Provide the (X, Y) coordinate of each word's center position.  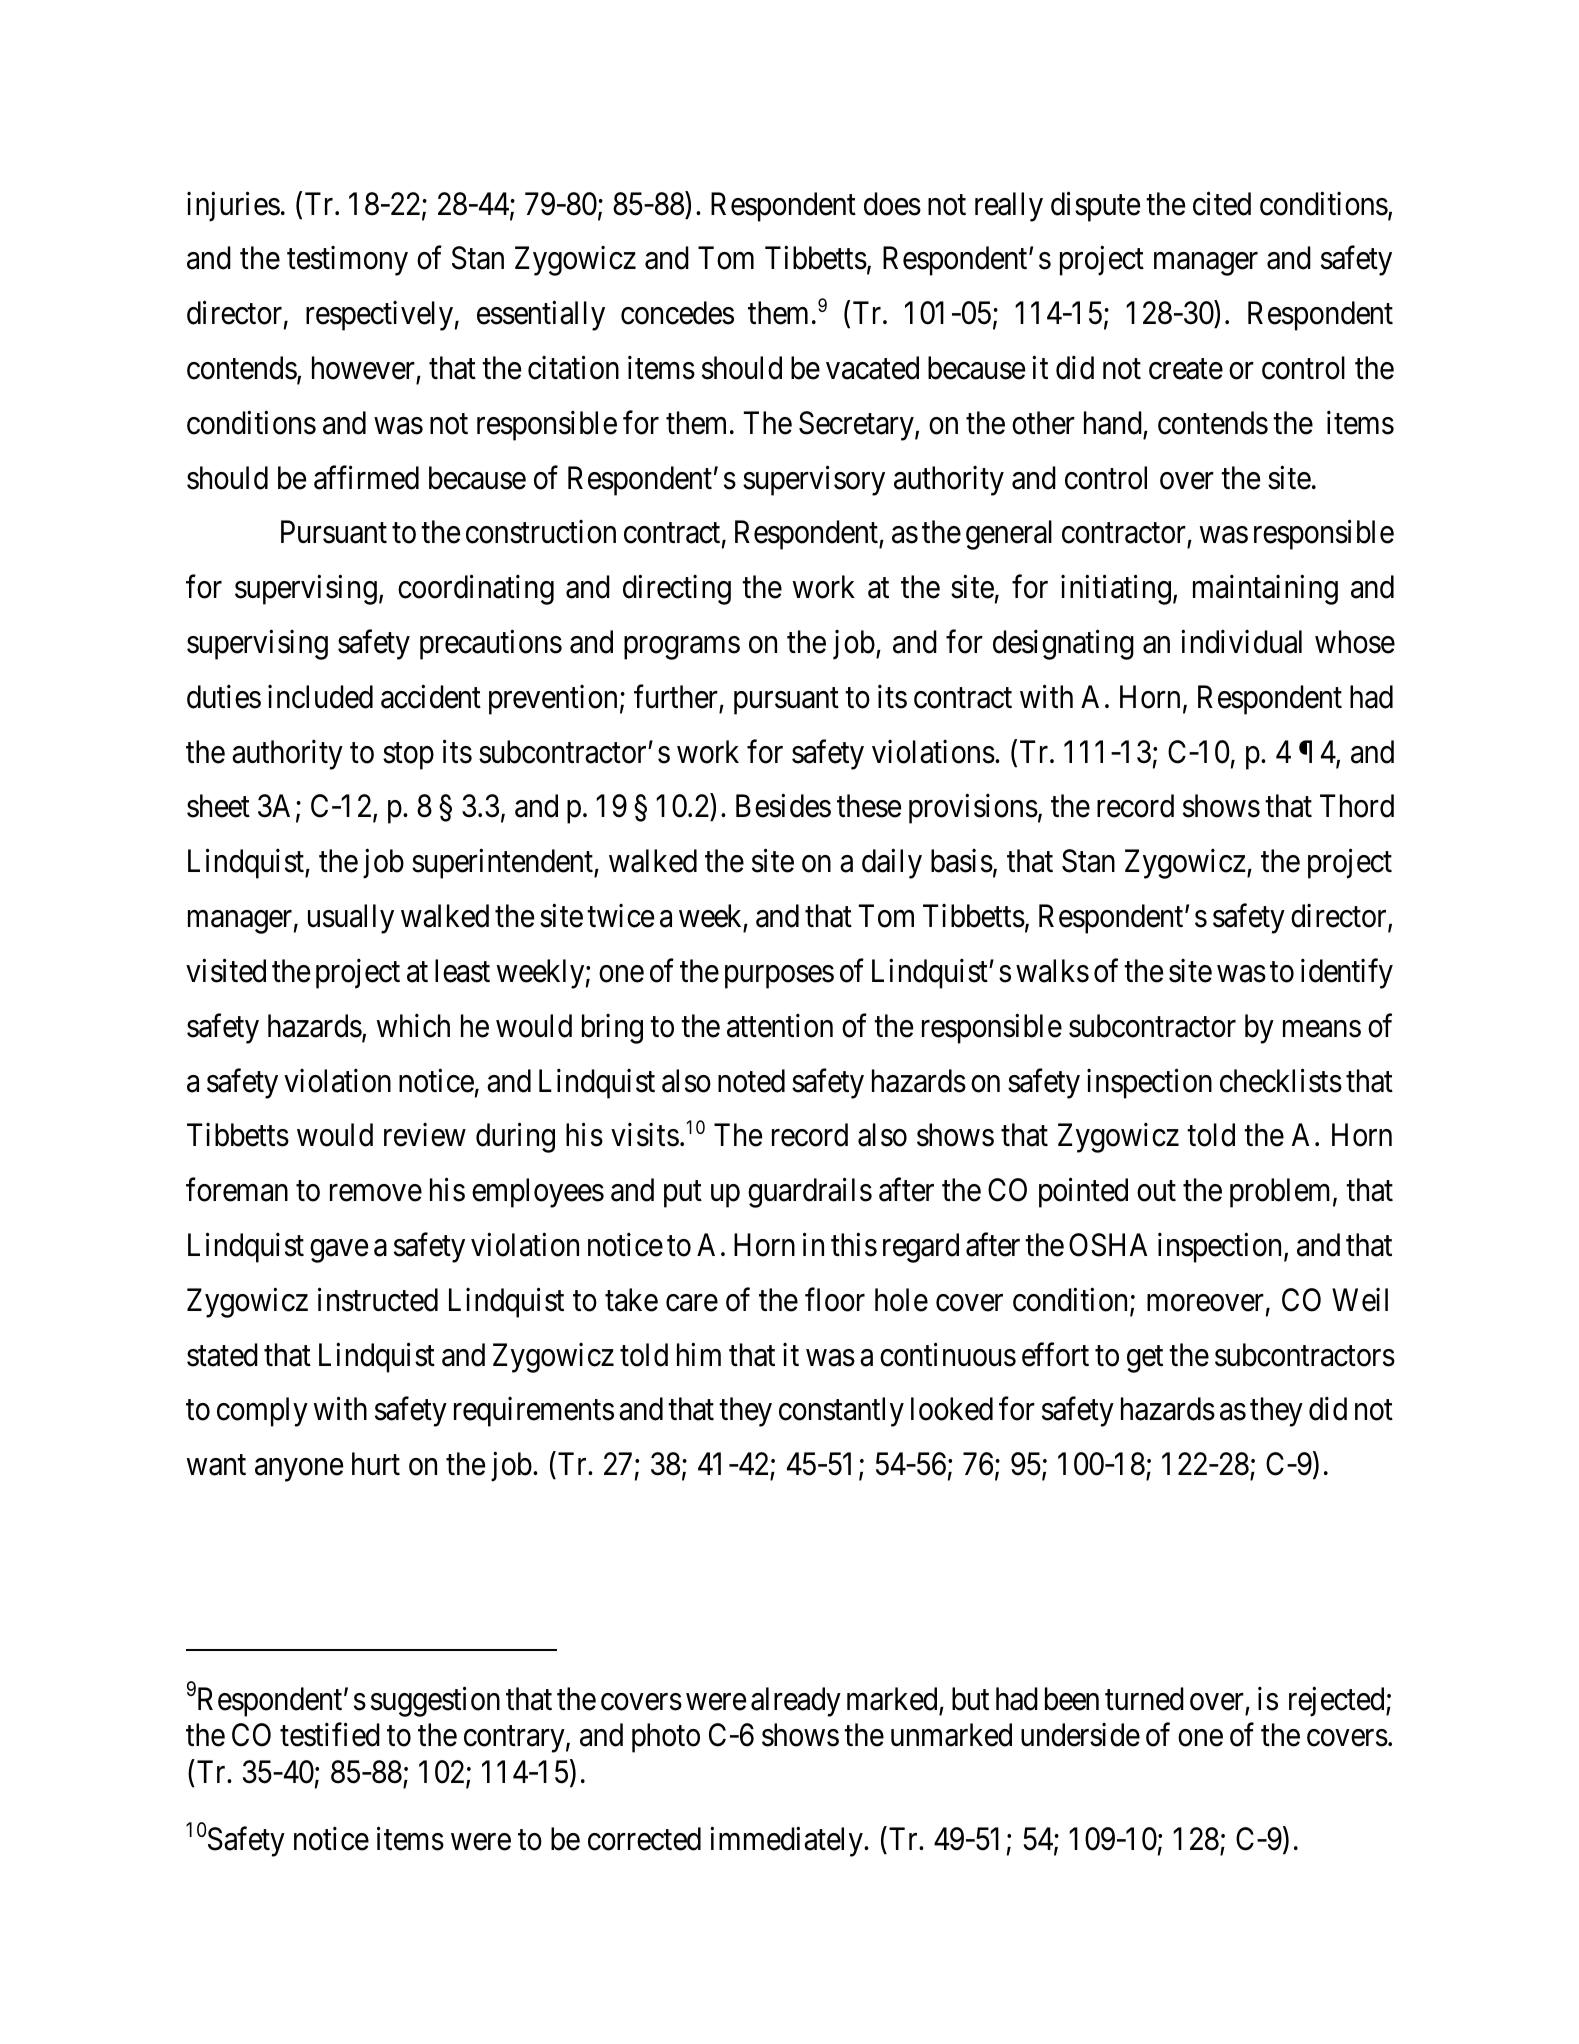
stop (408, 756)
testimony (347, 261)
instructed (378, 1300)
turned (1144, 1699)
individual (1241, 642)
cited (1222, 203)
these (869, 806)
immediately (787, 1842)
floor (835, 1300)
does (892, 204)
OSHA (1108, 1245)
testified (330, 1735)
